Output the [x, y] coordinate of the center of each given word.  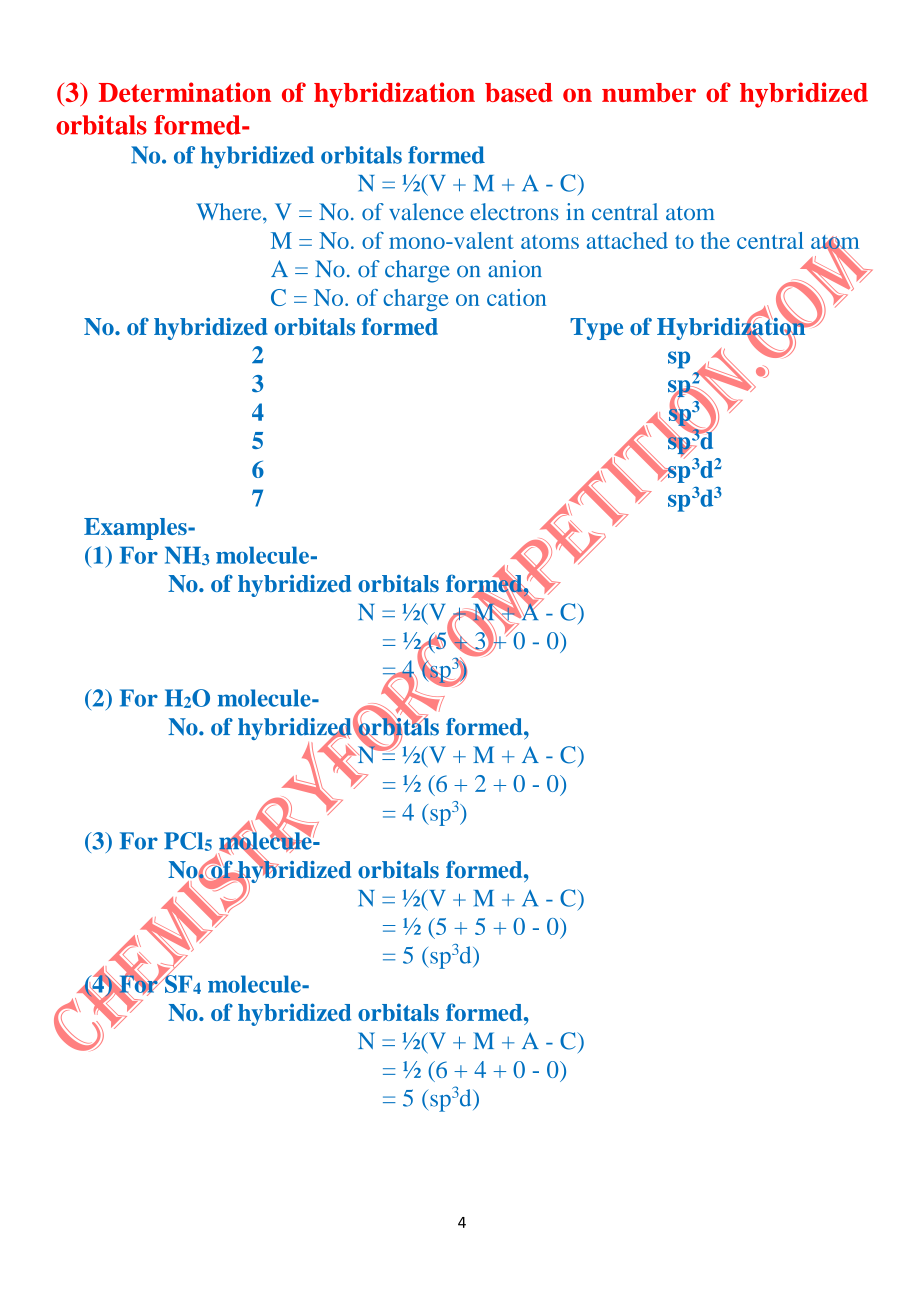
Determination [185, 92]
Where [230, 211]
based [519, 92]
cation [516, 297]
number [649, 92]
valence [426, 211]
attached [627, 240]
